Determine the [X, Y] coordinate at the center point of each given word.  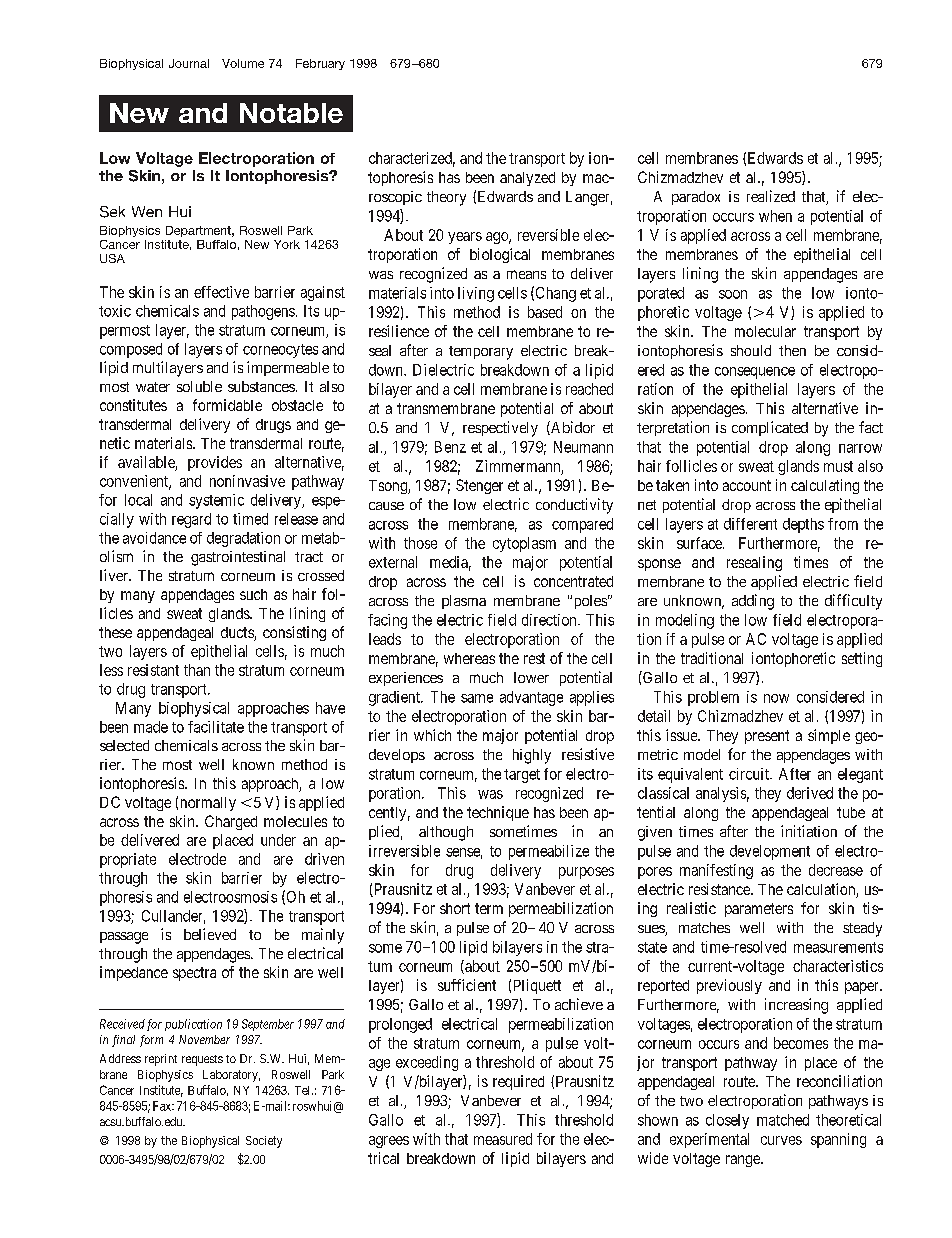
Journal [189, 63]
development [770, 852]
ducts [238, 634]
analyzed [527, 179]
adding [753, 602]
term [489, 908]
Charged [231, 822]
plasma [464, 602]
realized [771, 196]
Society [264, 1142]
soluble [199, 386]
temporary [481, 353]
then [792, 350]
